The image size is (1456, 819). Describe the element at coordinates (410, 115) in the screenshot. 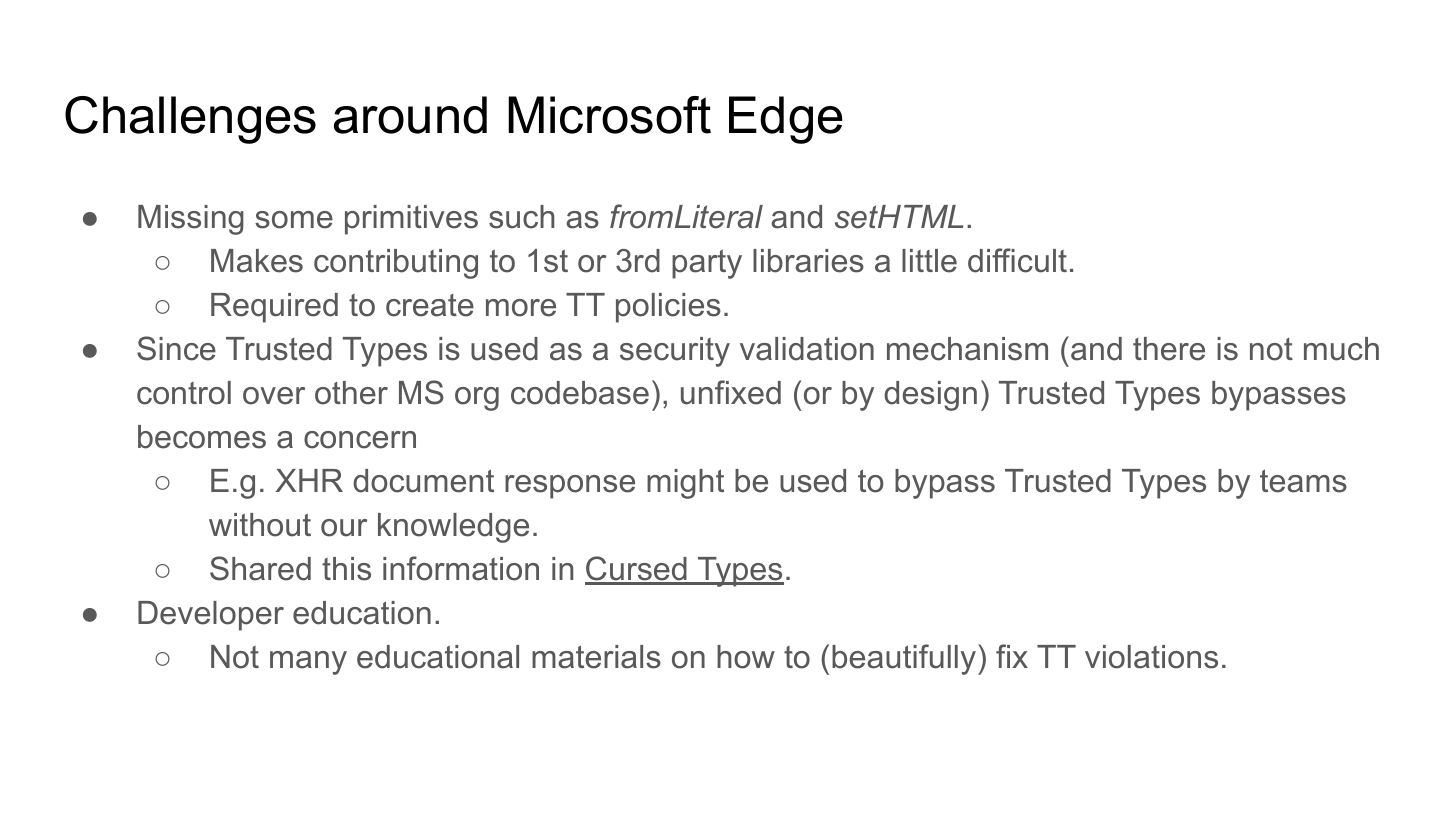

I see `around` at that location.
